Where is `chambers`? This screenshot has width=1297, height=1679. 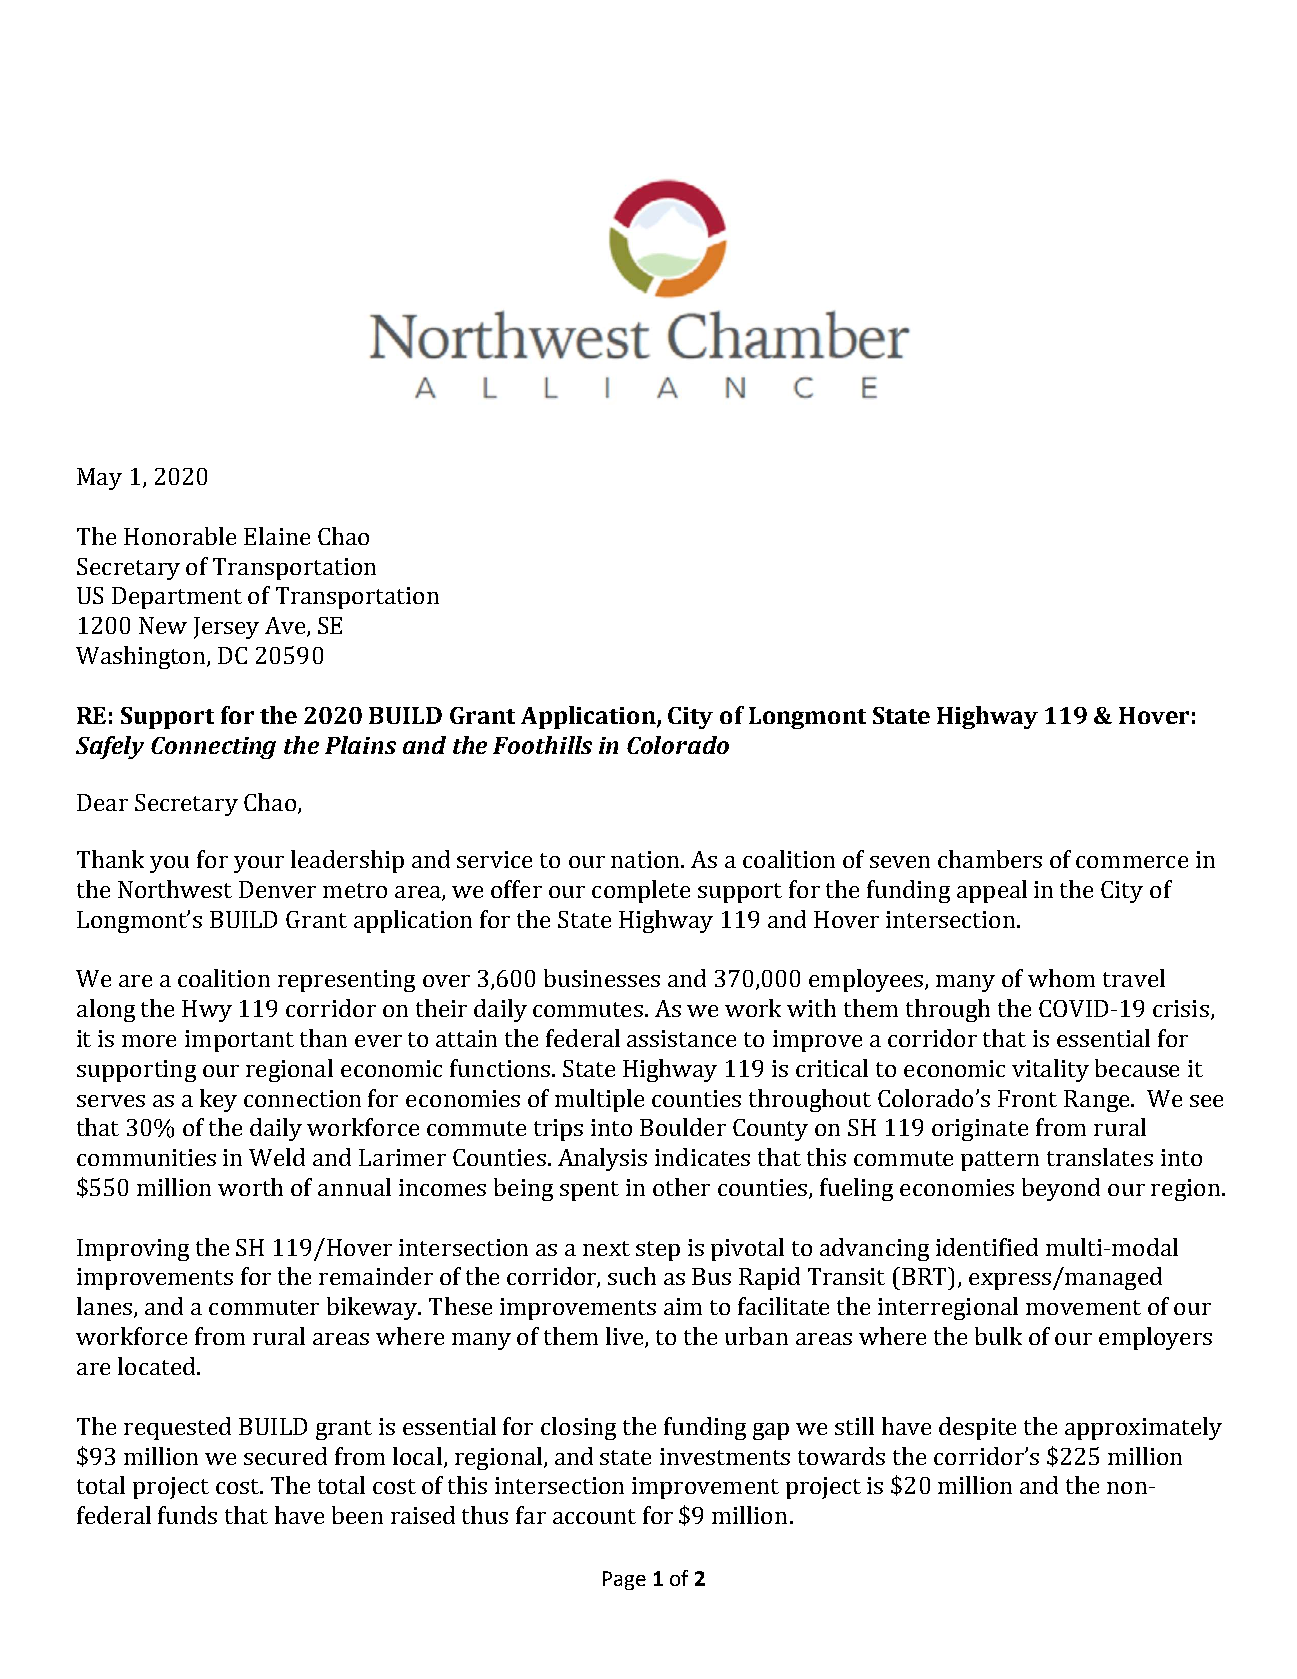 chambers is located at coordinates (990, 859).
